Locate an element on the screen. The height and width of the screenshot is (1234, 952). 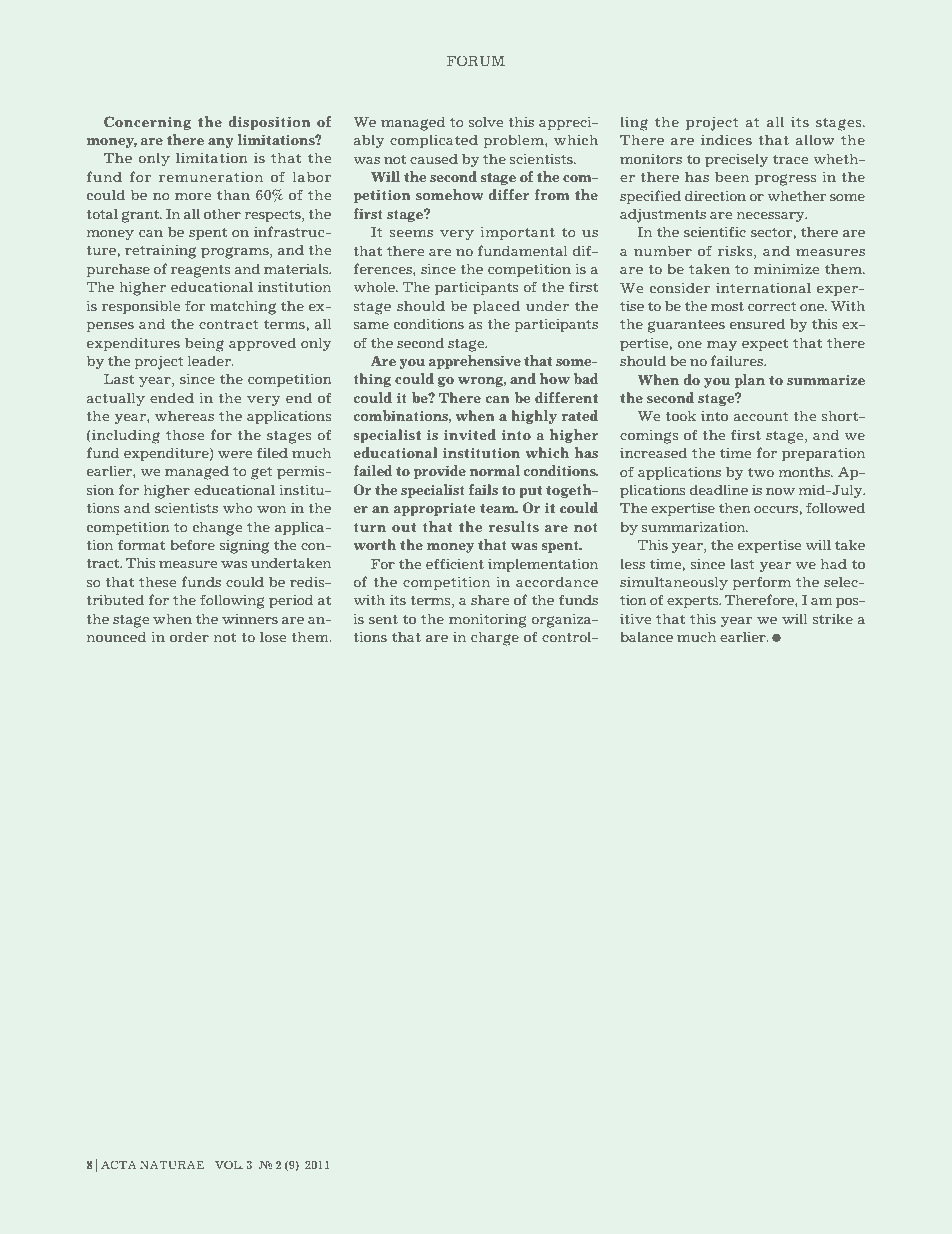
charge is located at coordinates (495, 638).
